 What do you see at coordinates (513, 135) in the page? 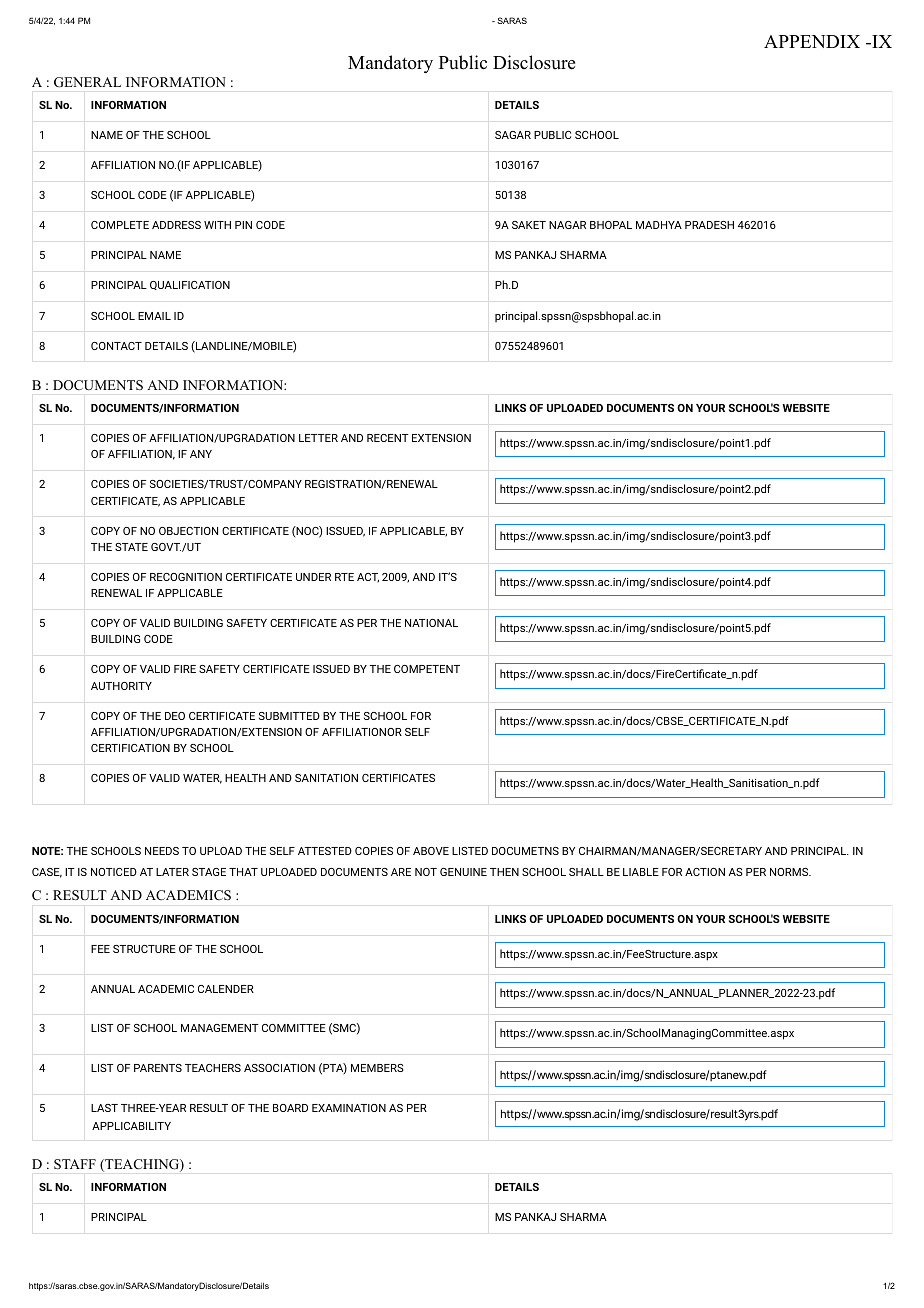
I see `SAGAR` at bounding box center [513, 135].
